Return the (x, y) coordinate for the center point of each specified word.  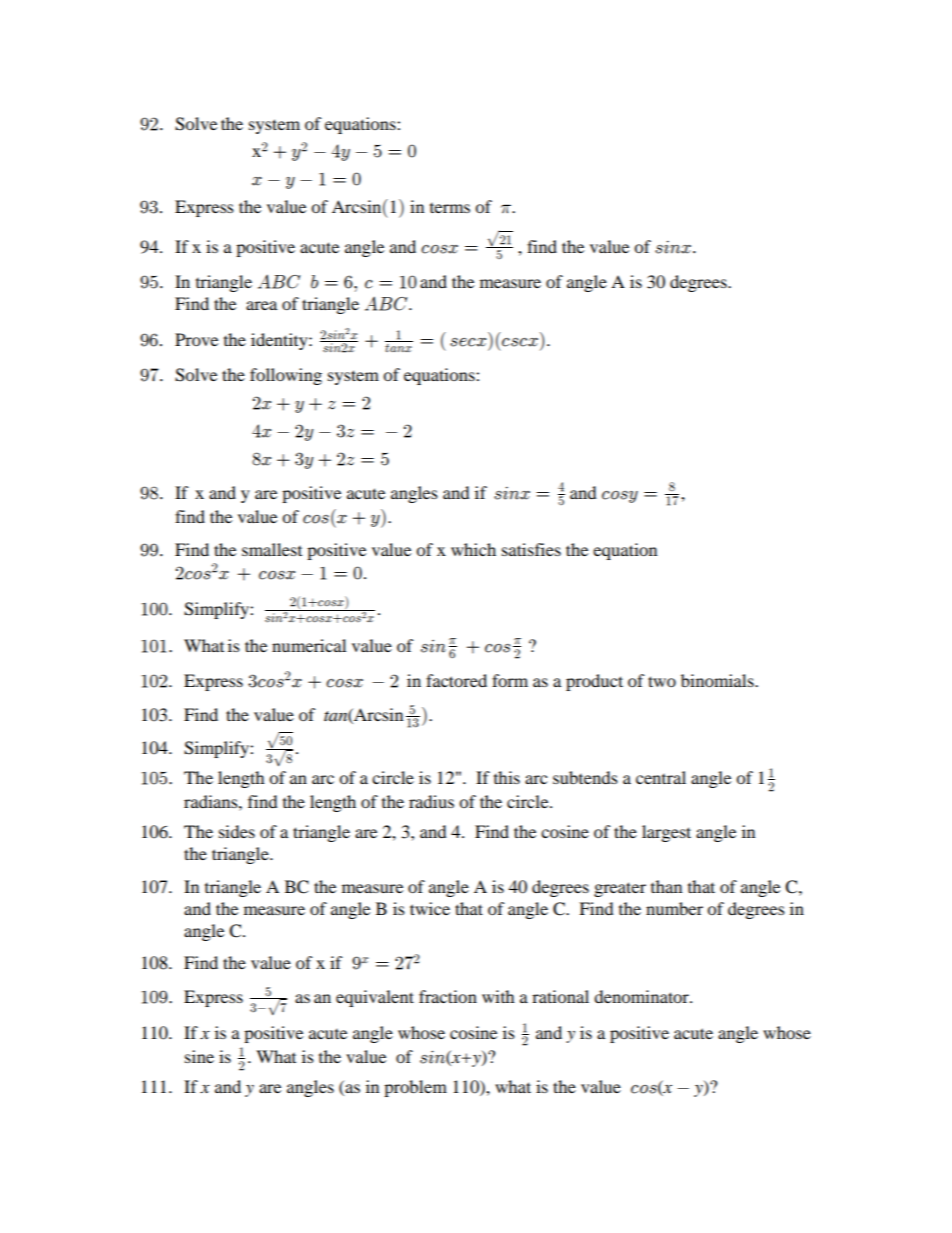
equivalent (375, 998)
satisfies (531, 549)
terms (450, 208)
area (261, 305)
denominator (642, 996)
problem (415, 1088)
